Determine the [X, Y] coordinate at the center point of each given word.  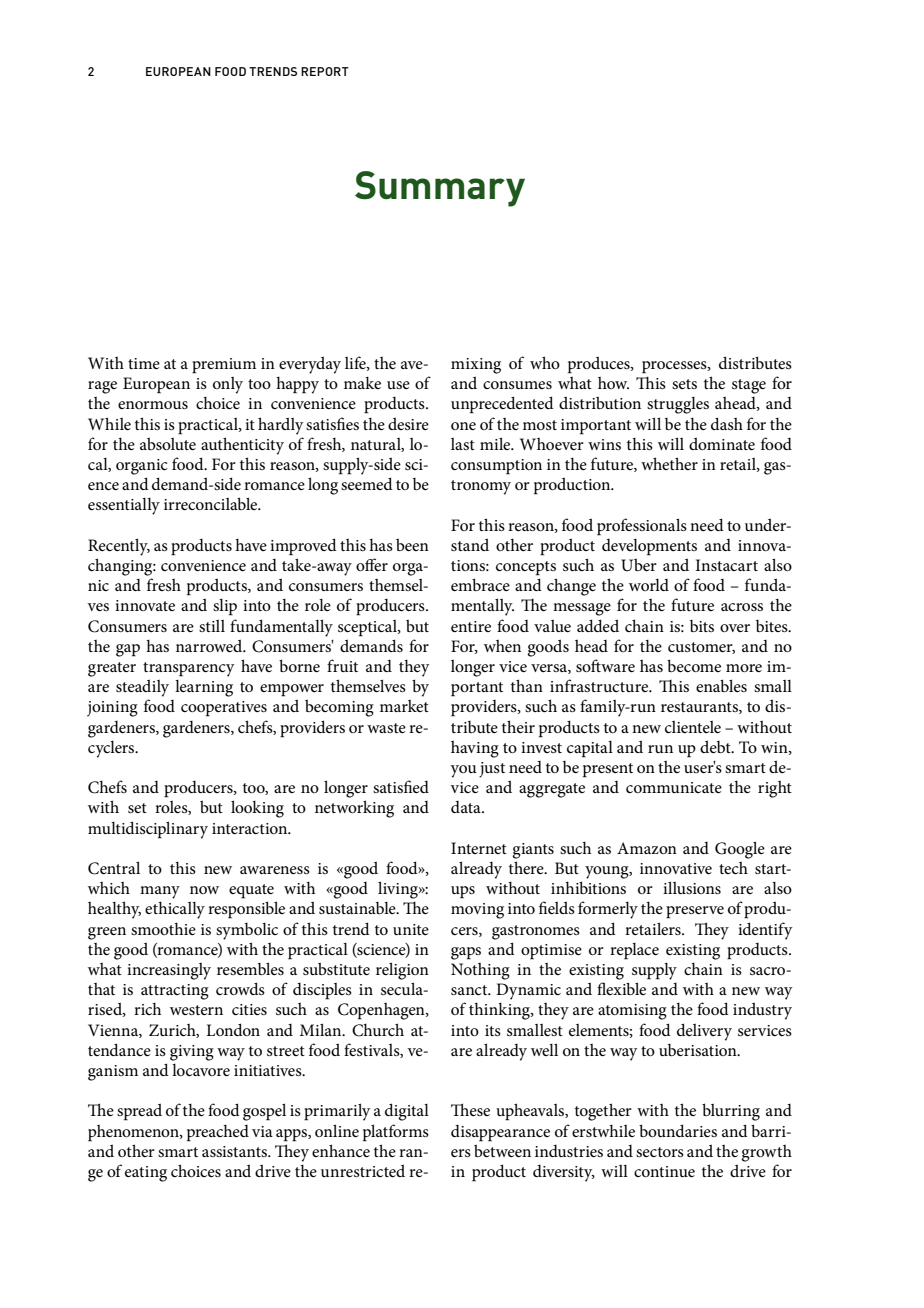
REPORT [325, 71]
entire [471, 626]
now [204, 890]
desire [408, 423]
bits [702, 626]
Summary [440, 189]
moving [477, 911]
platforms [396, 1133]
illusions [692, 887]
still [212, 626]
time [144, 363]
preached [218, 1133]
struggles [678, 405]
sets [684, 384]
